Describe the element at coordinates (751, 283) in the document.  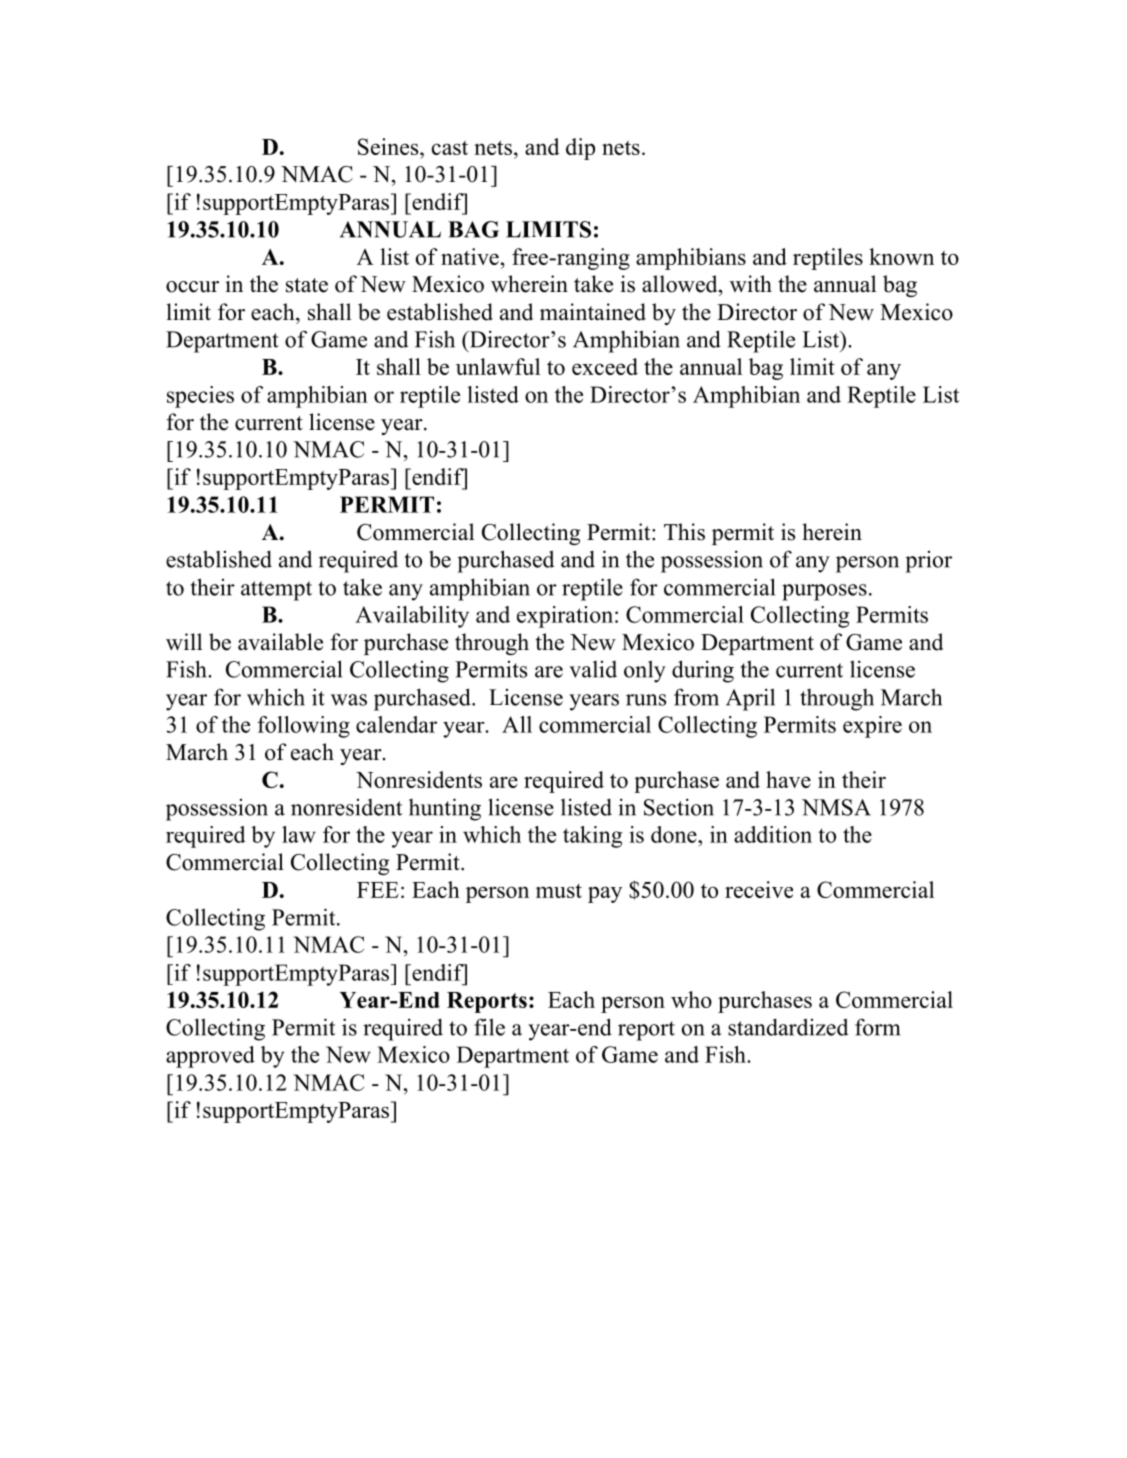
I see `with` at that location.
